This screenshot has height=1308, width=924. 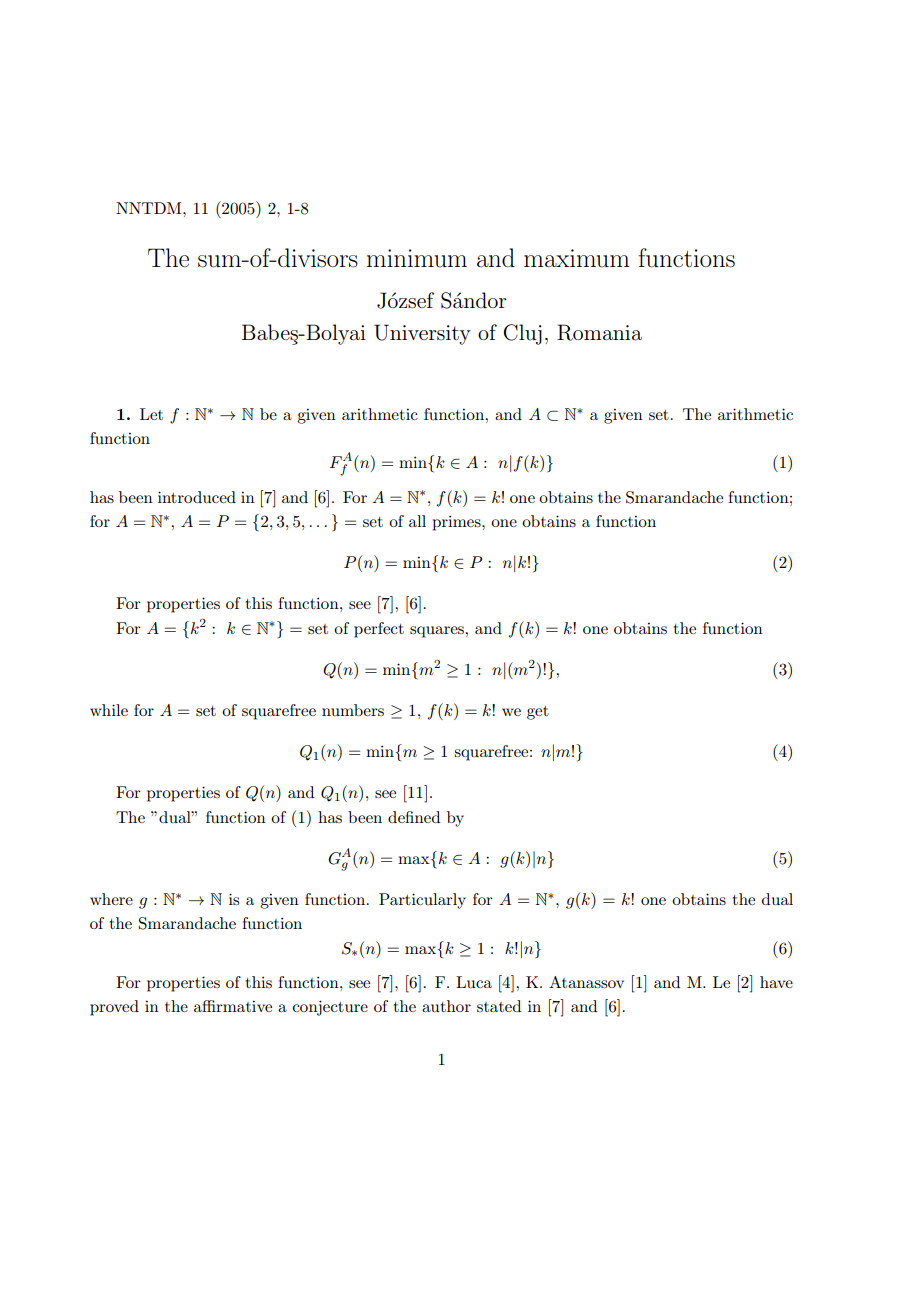 What do you see at coordinates (417, 258) in the screenshot?
I see `minimum` at bounding box center [417, 258].
